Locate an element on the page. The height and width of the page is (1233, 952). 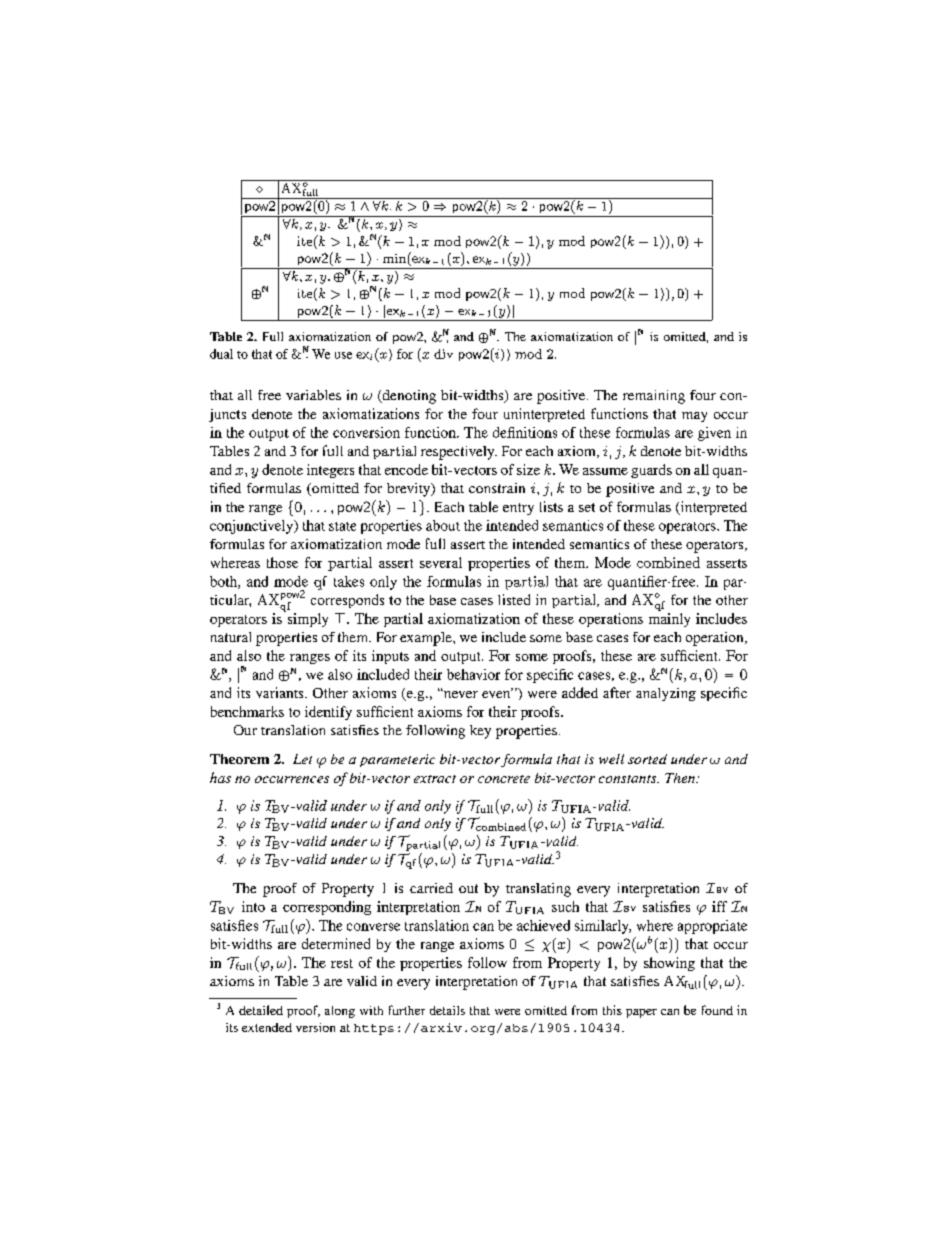
variables is located at coordinates (313, 395).
